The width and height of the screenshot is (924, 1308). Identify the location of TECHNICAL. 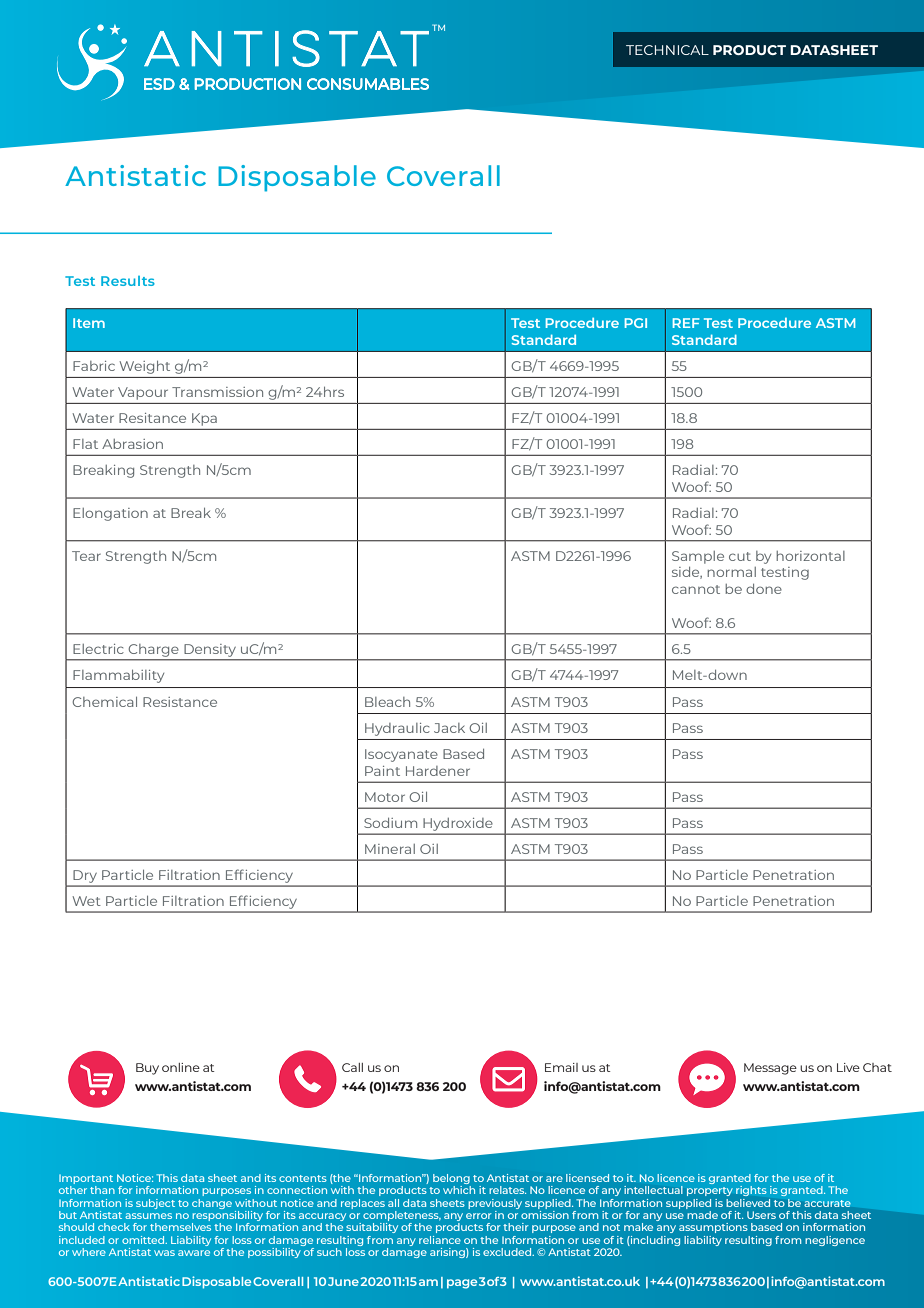
(667, 50).
